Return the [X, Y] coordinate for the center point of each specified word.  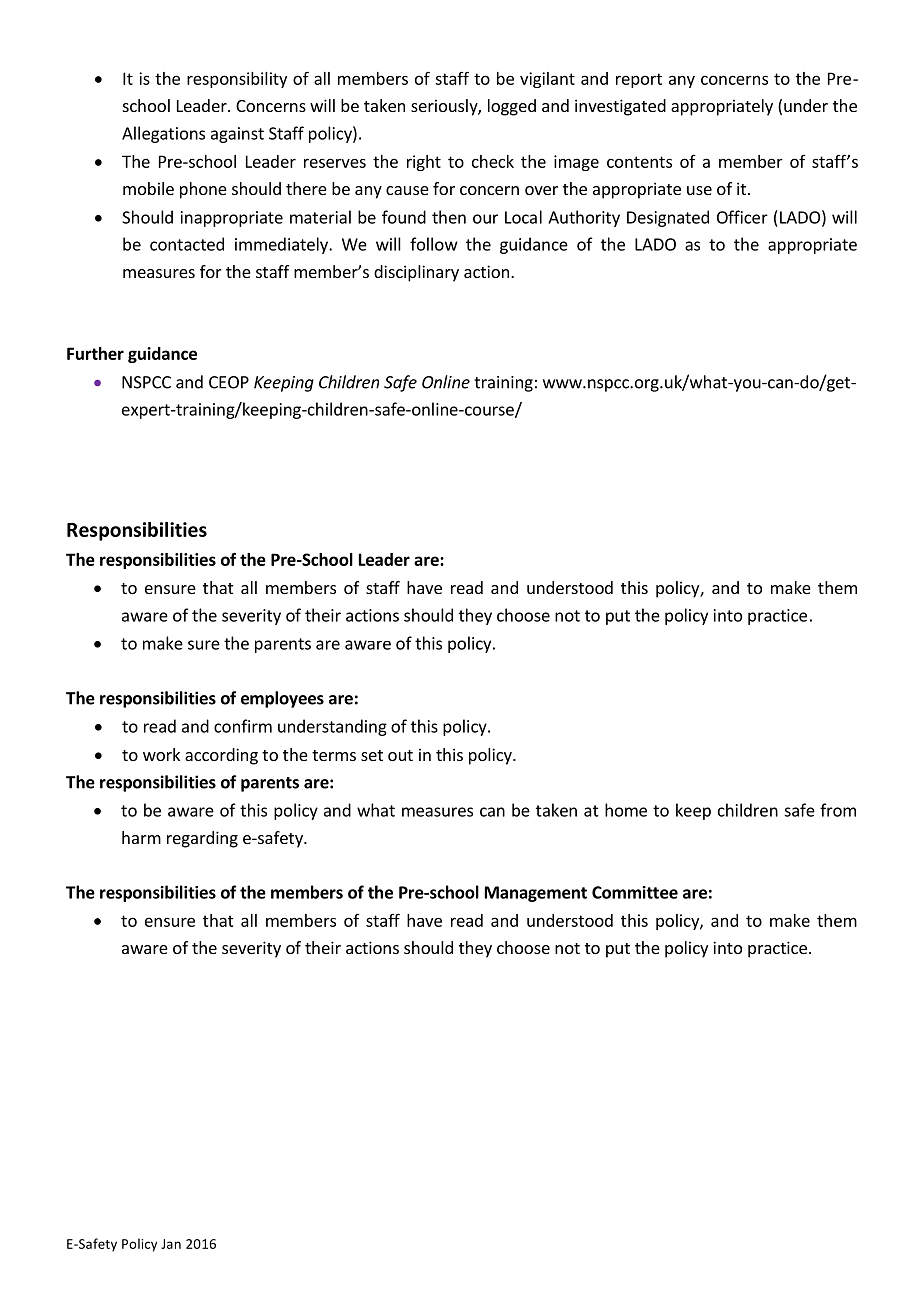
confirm [243, 726]
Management [536, 894]
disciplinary [416, 273]
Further [95, 353]
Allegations [163, 134]
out [400, 755]
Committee [635, 892]
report [639, 80]
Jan [171, 1244]
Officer [742, 217]
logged [512, 107]
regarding [202, 839]
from [838, 810]
